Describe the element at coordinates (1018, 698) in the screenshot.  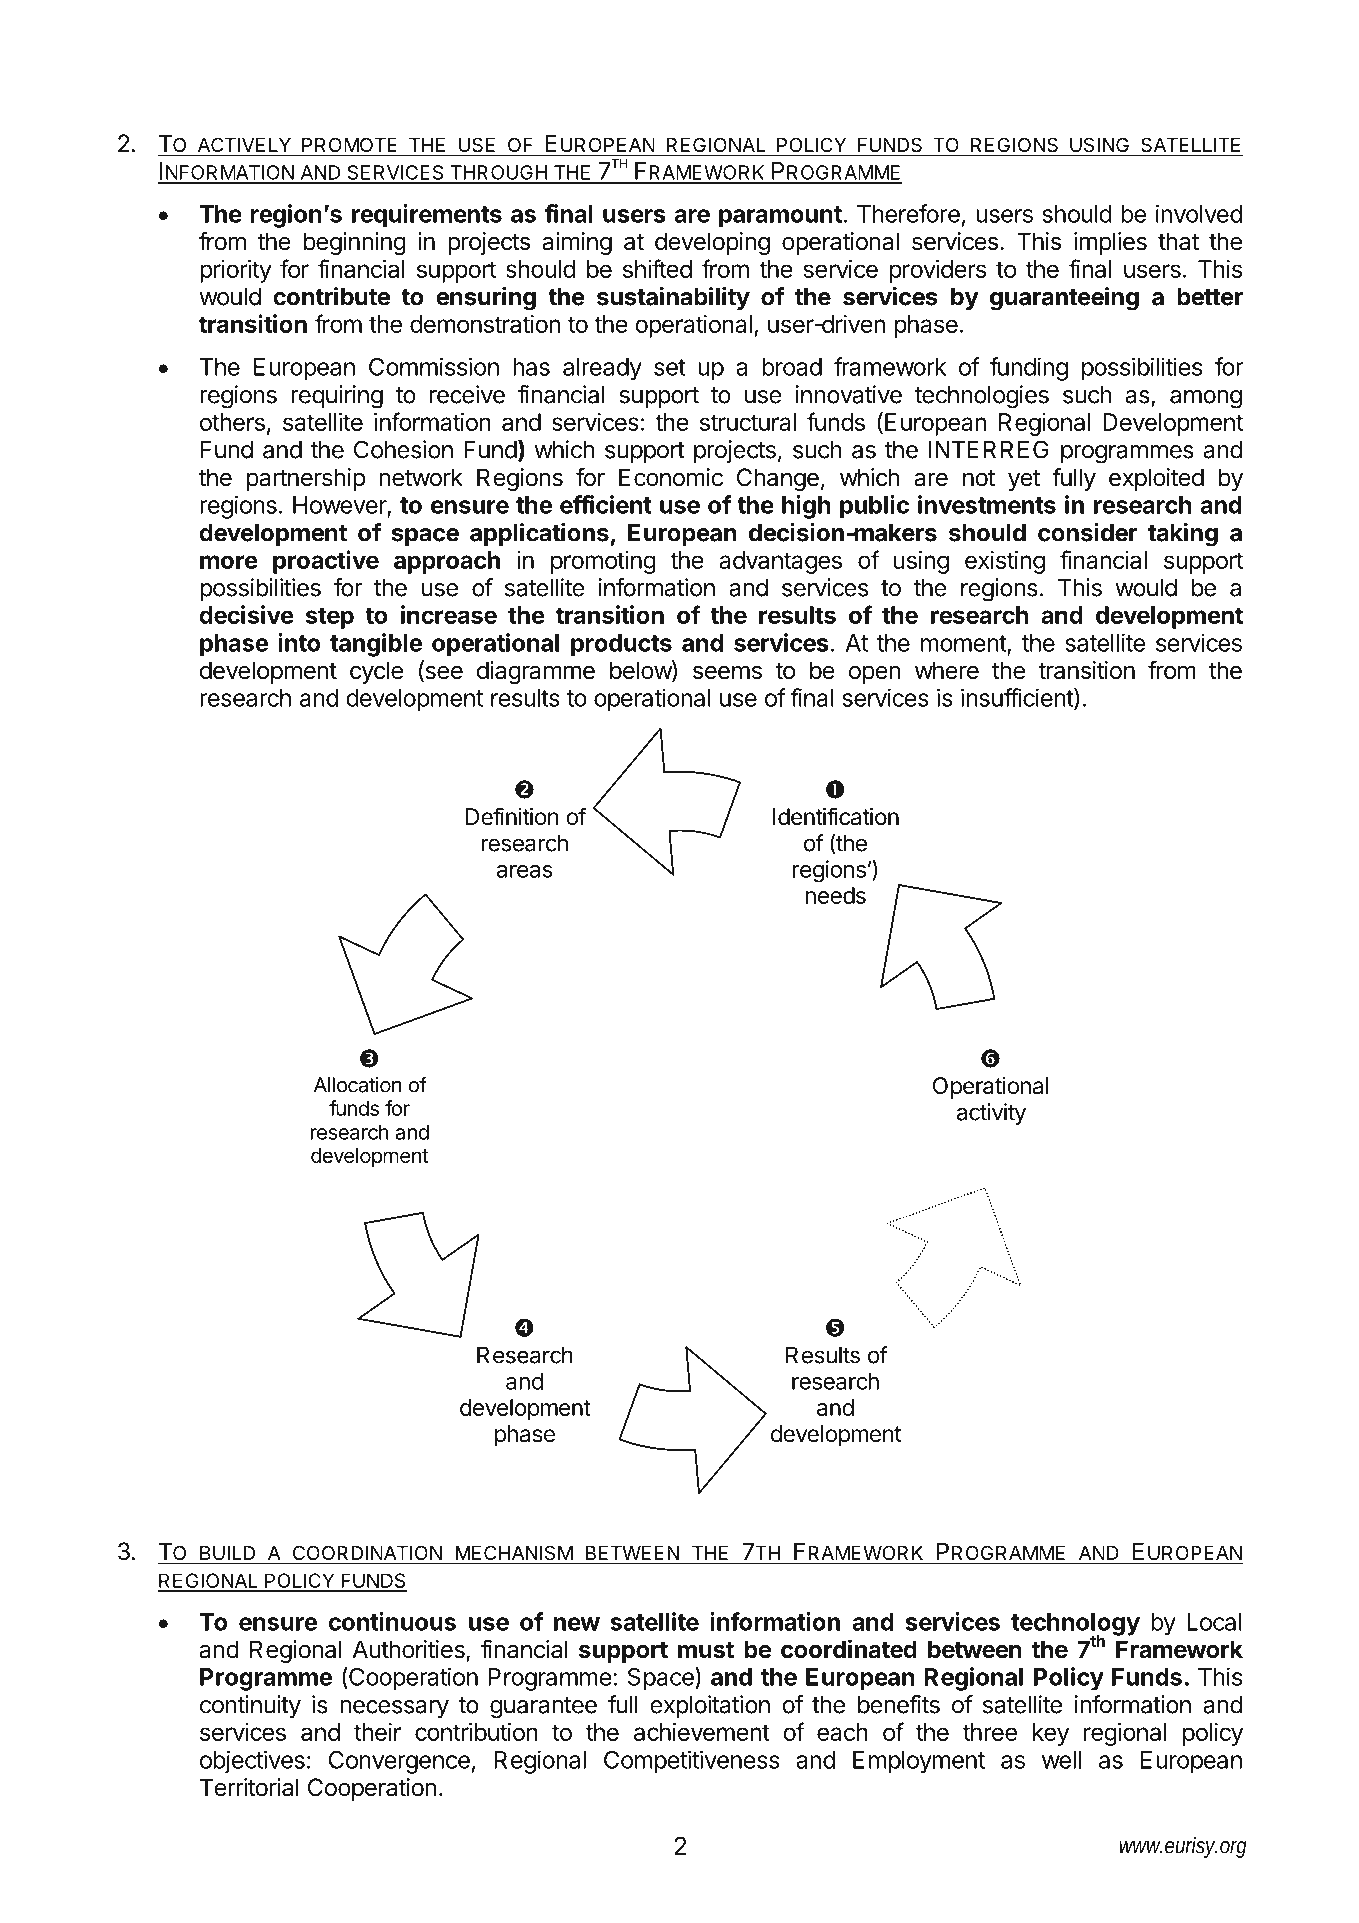
I see `insufficient` at that location.
